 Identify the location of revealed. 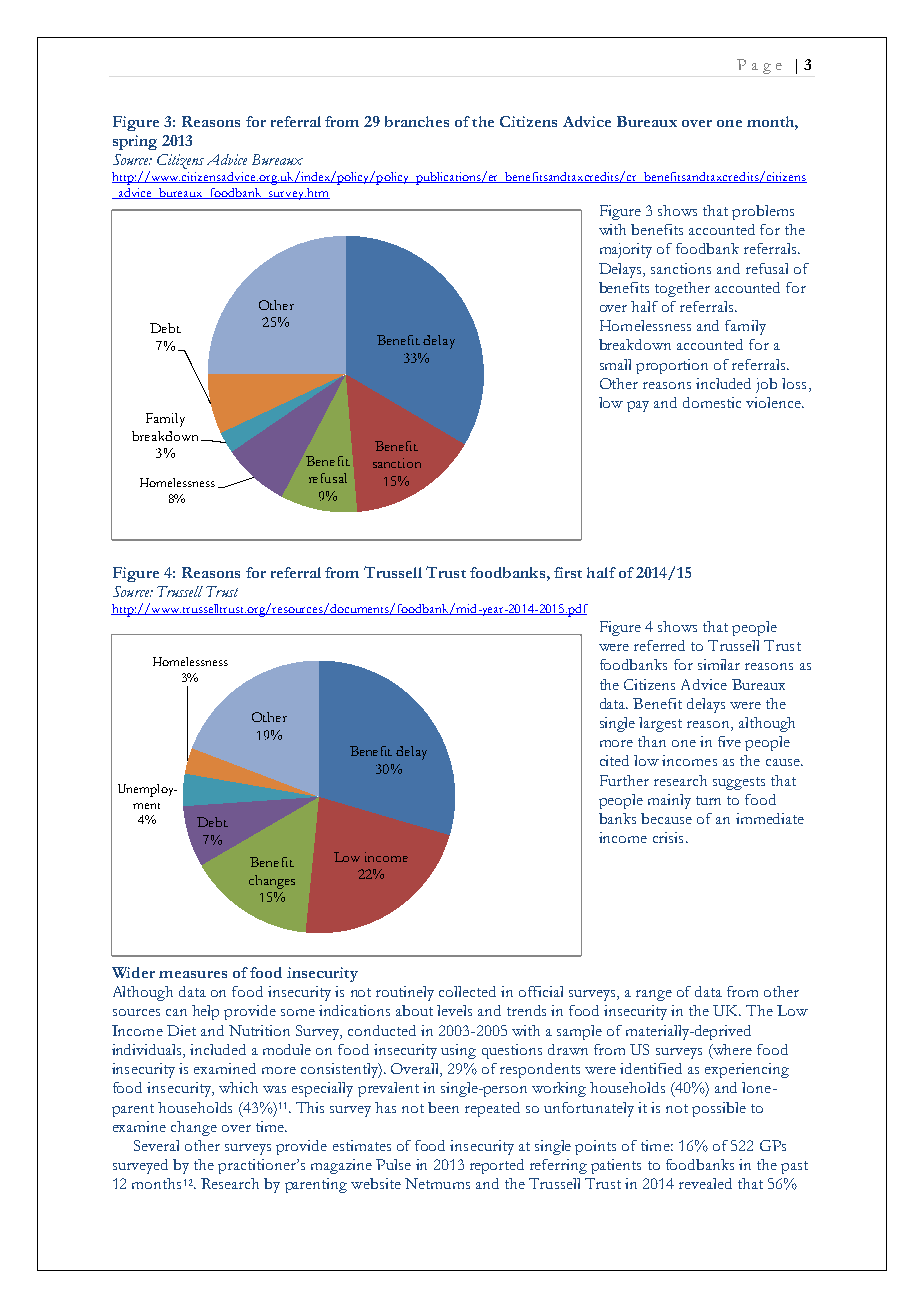
(705, 1183).
